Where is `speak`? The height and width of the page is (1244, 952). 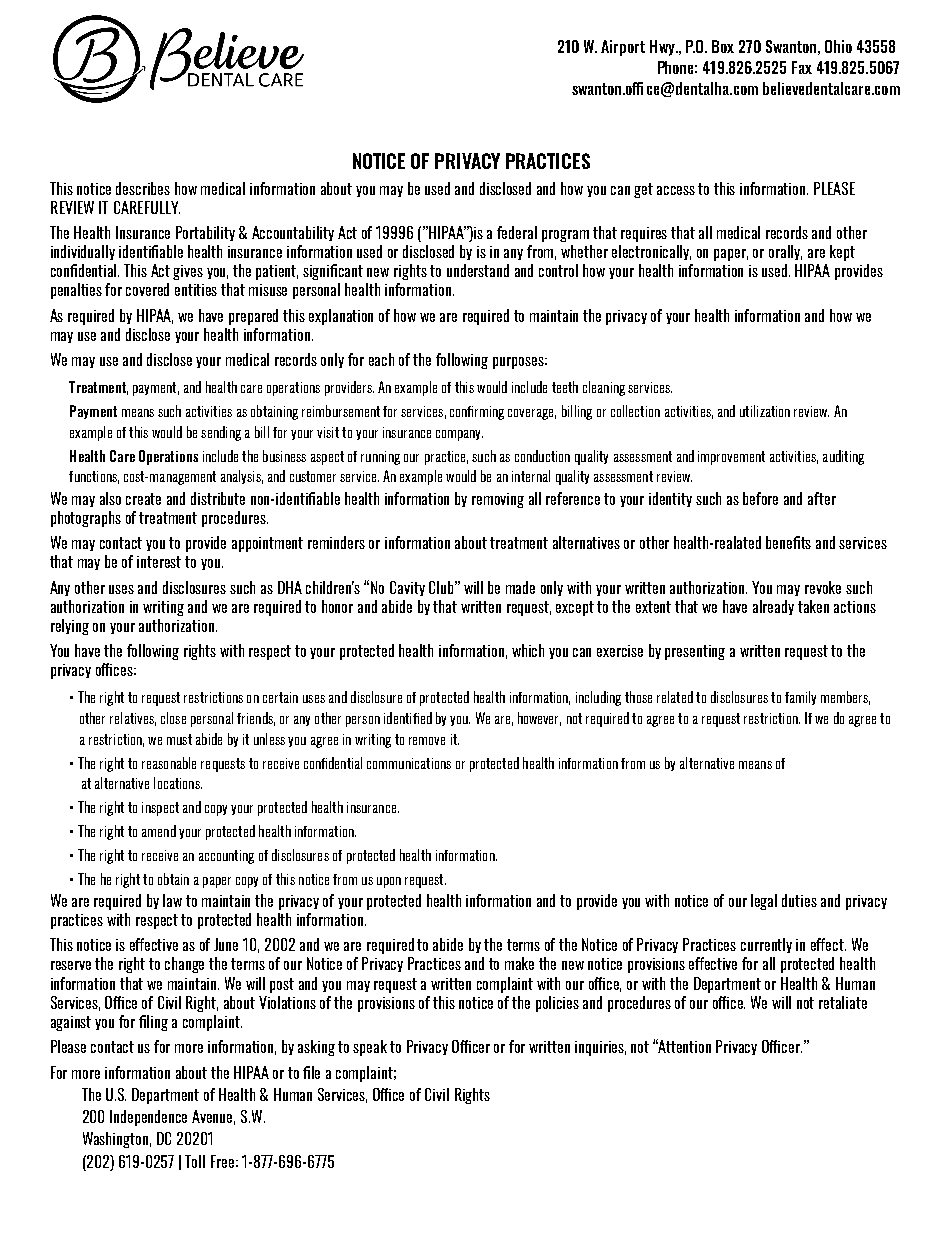
speak is located at coordinates (370, 1048).
